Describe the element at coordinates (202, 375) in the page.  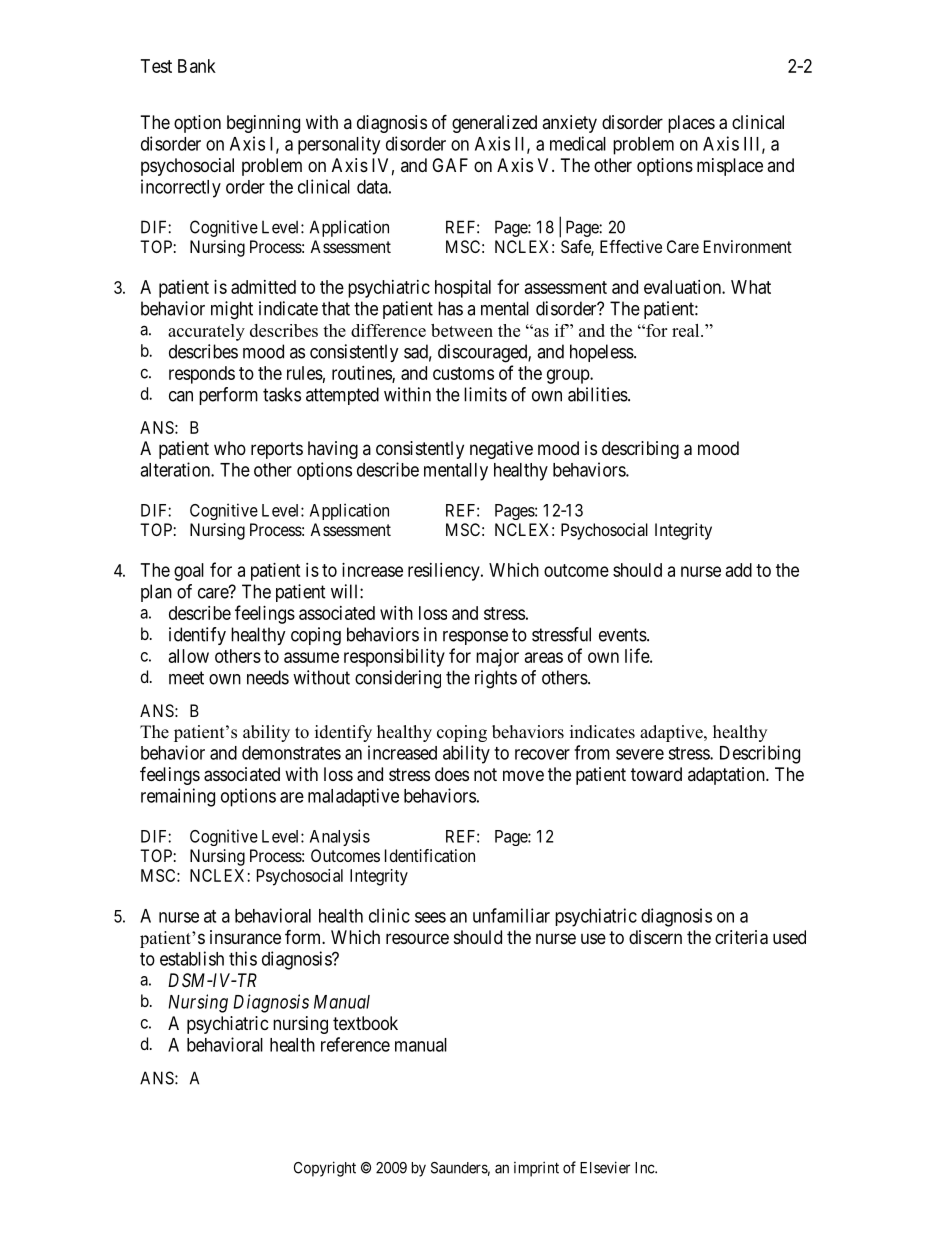
I see `responds` at that location.
